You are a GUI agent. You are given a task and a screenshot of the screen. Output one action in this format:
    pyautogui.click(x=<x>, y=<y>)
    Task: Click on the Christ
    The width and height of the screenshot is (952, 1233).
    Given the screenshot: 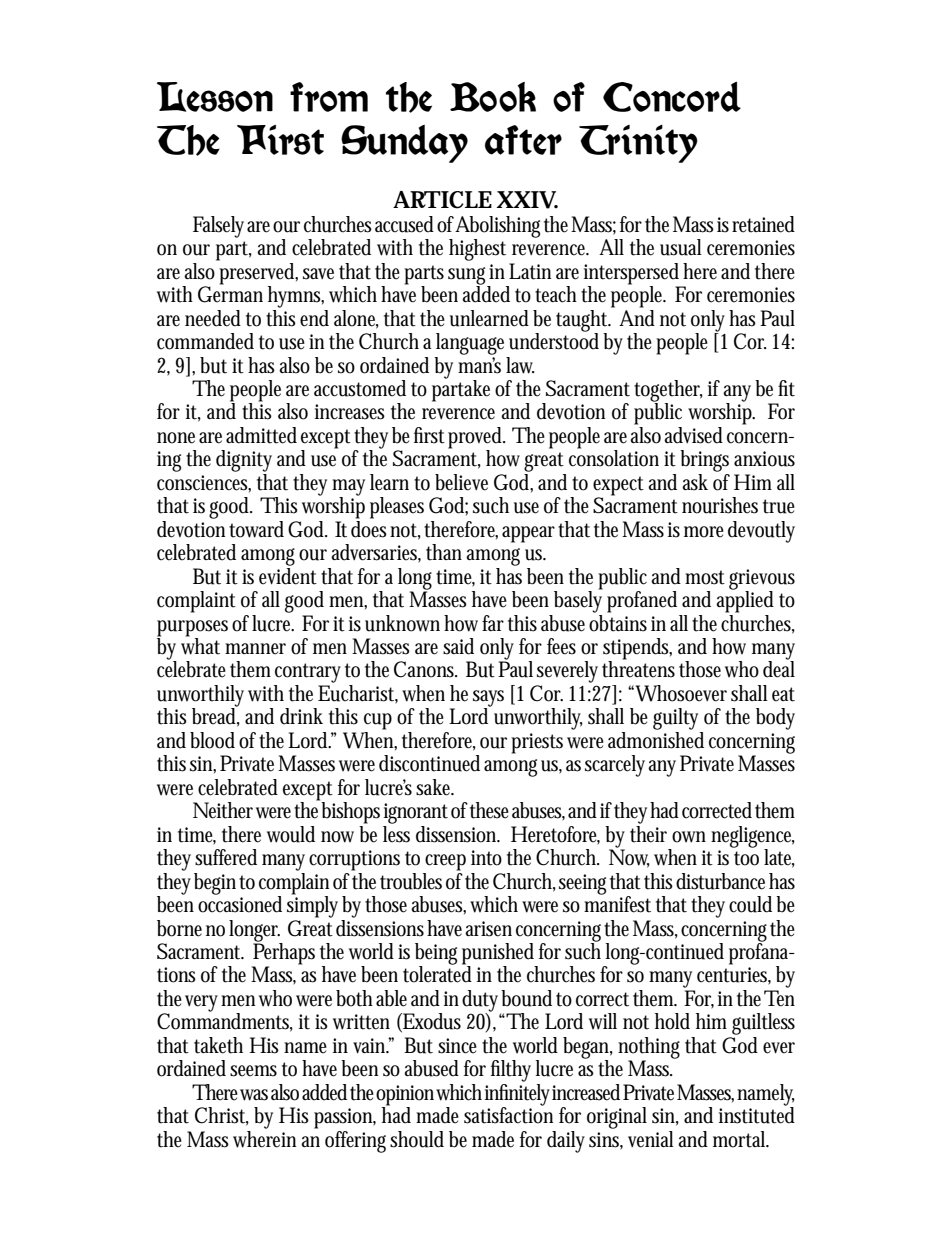 What is the action you would take?
    pyautogui.click(x=222, y=1116)
